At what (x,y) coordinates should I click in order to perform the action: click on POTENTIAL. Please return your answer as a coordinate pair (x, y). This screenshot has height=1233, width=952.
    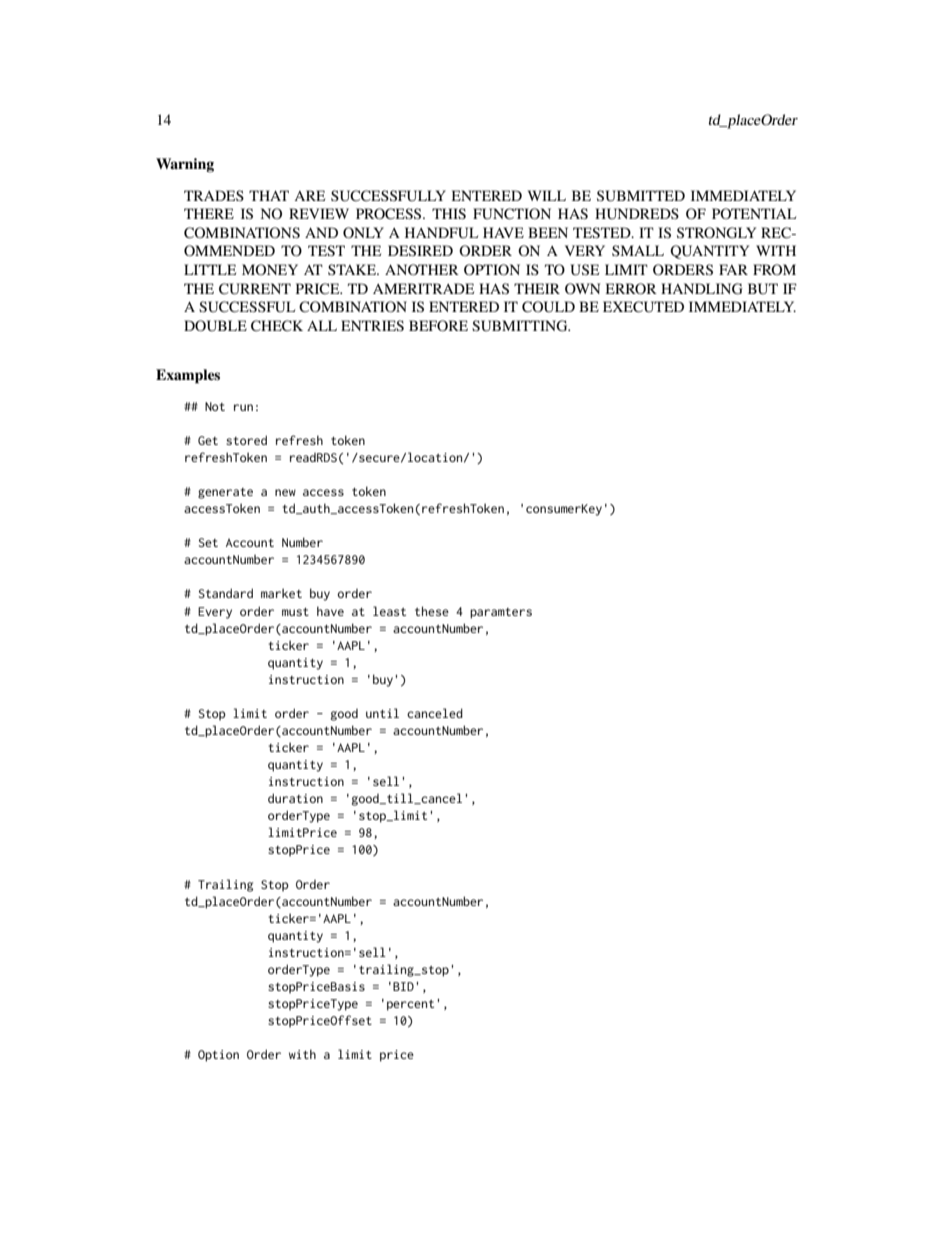
    Looking at the image, I should click on (754, 213).
